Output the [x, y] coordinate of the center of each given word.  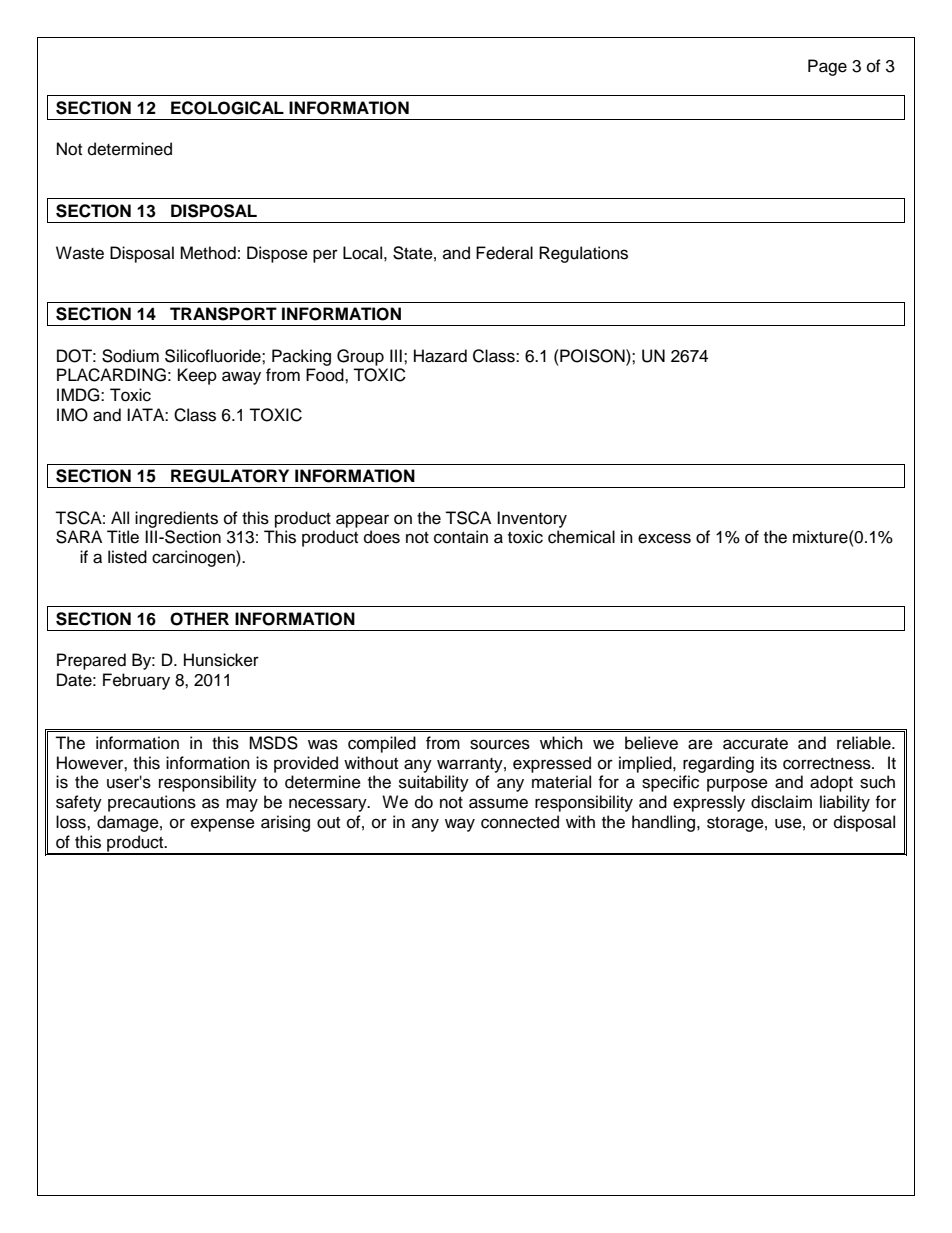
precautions [152, 803]
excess [664, 538]
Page [827, 67]
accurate [755, 744]
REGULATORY [230, 476]
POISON [592, 356]
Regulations [583, 254]
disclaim [781, 802]
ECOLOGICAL [227, 108]
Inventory [532, 519]
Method [208, 253]
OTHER [199, 619]
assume [498, 803]
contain [461, 537]
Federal [504, 253]
